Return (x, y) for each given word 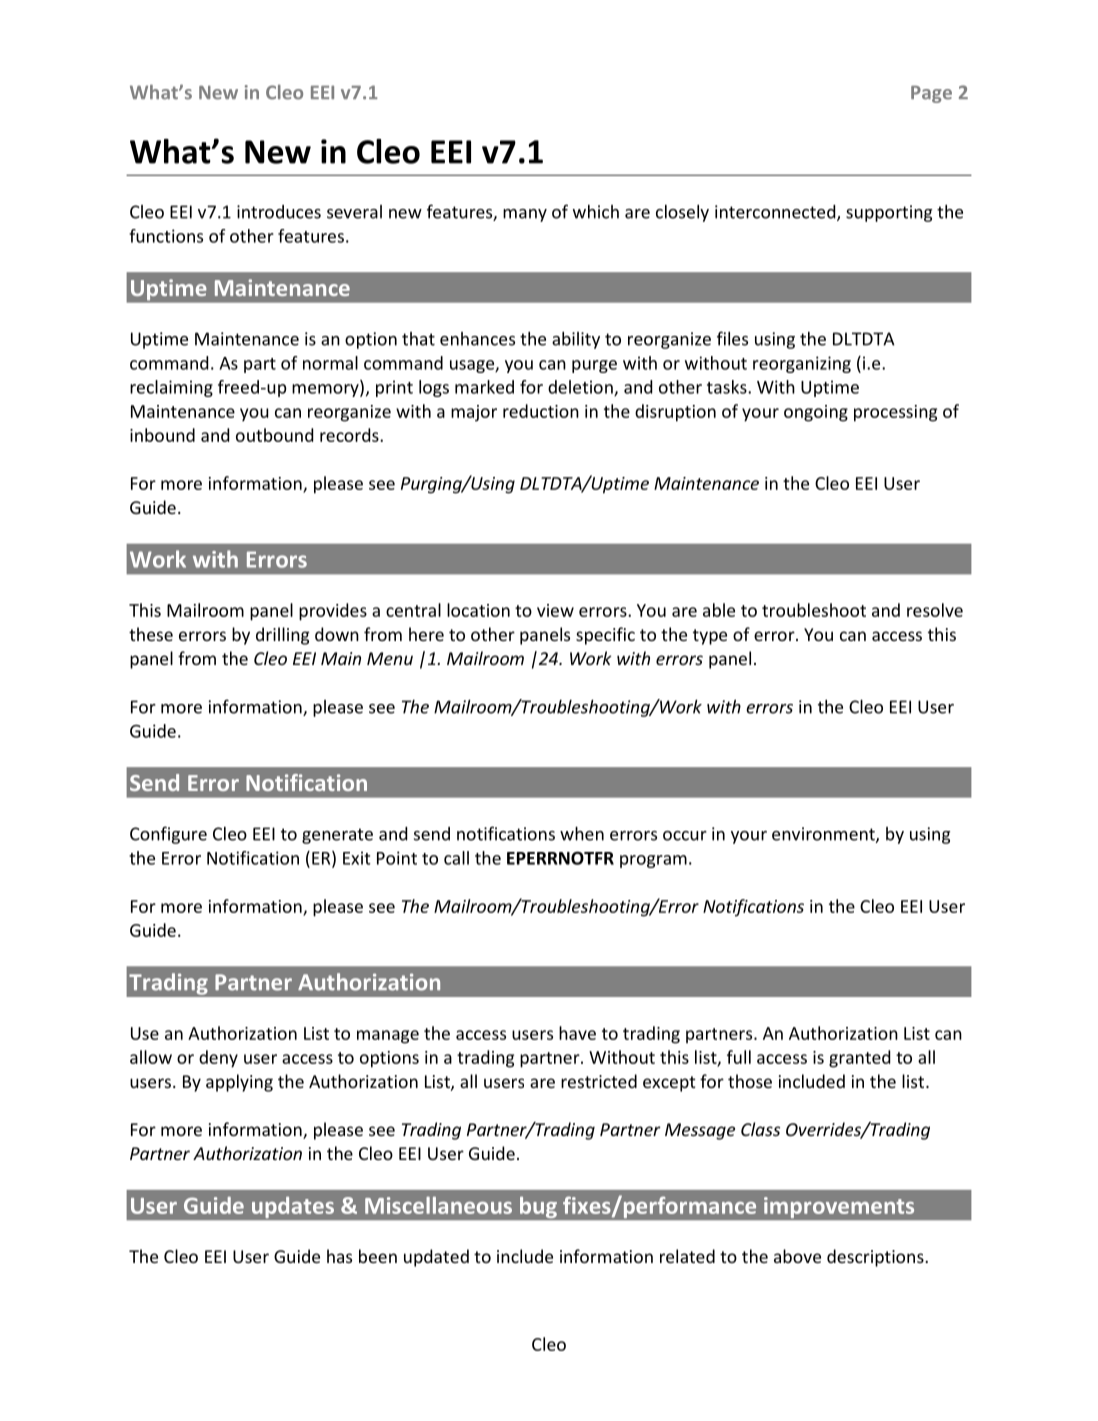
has (339, 1256)
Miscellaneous (438, 1205)
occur (685, 836)
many (525, 215)
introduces (279, 212)
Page (931, 94)
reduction (541, 411)
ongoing (816, 413)
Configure (168, 835)
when (582, 833)
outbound (274, 435)
